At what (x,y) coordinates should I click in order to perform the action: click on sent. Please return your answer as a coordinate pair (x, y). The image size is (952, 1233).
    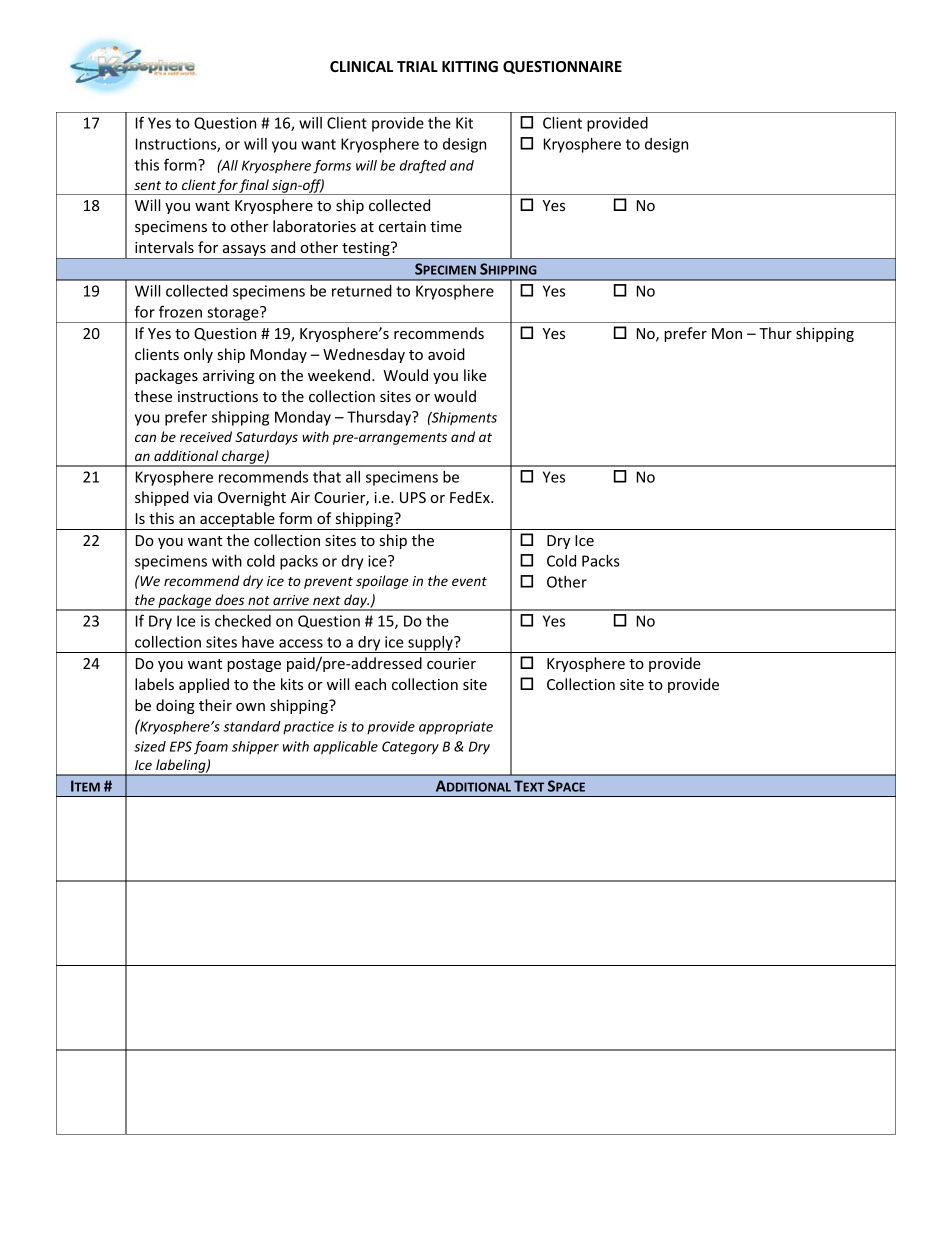
    Looking at the image, I should click on (147, 185).
